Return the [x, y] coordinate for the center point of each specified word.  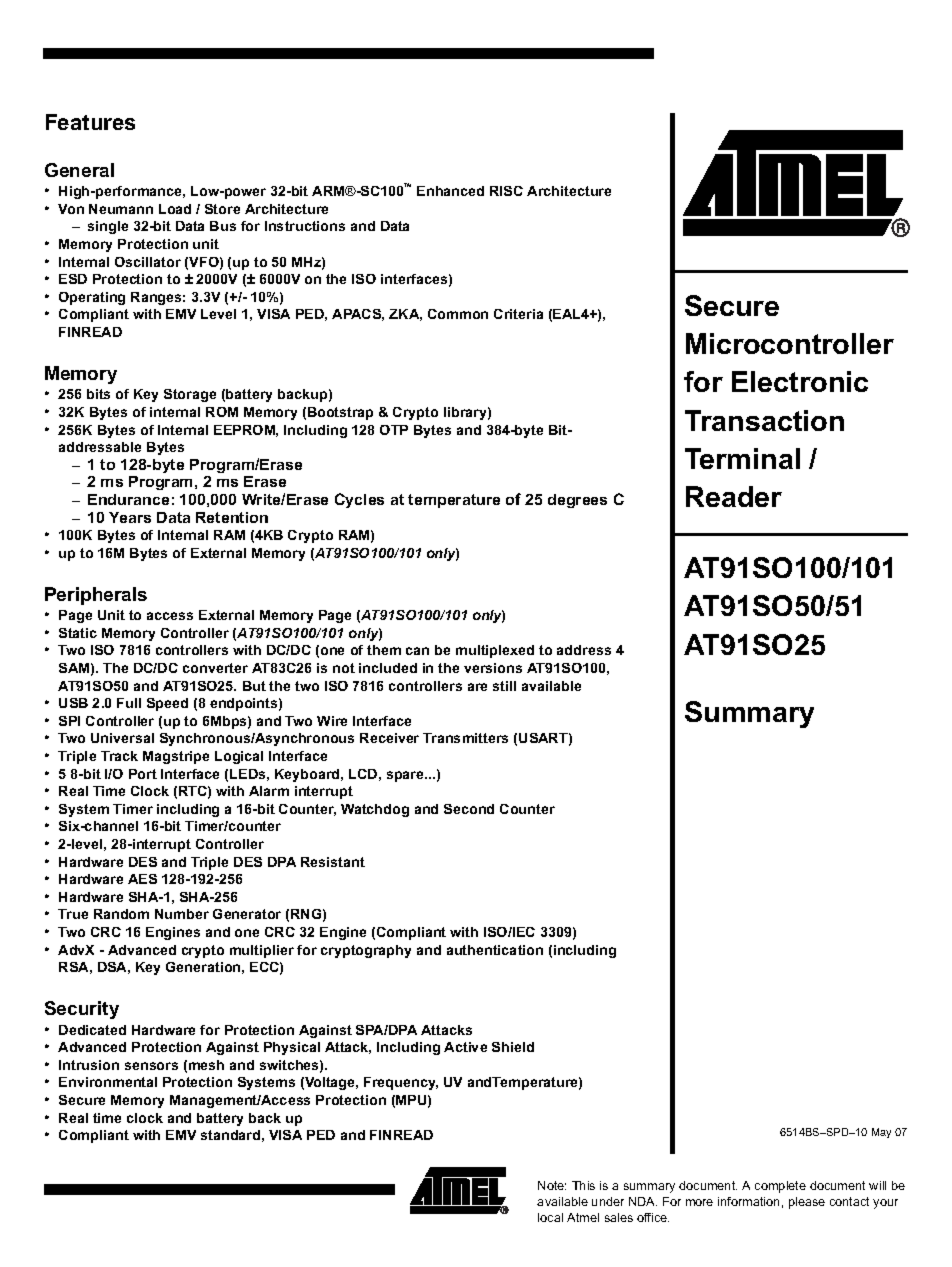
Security [82, 1010]
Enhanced [450, 191]
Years [130, 517]
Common [458, 314]
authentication [495, 950]
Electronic [800, 381]
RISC [506, 191]
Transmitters [465, 738]
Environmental [108, 1082]
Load [175, 209]
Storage [190, 395]
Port [143, 774]
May [881, 1133]
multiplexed [495, 651]
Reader [734, 496]
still [504, 686]
